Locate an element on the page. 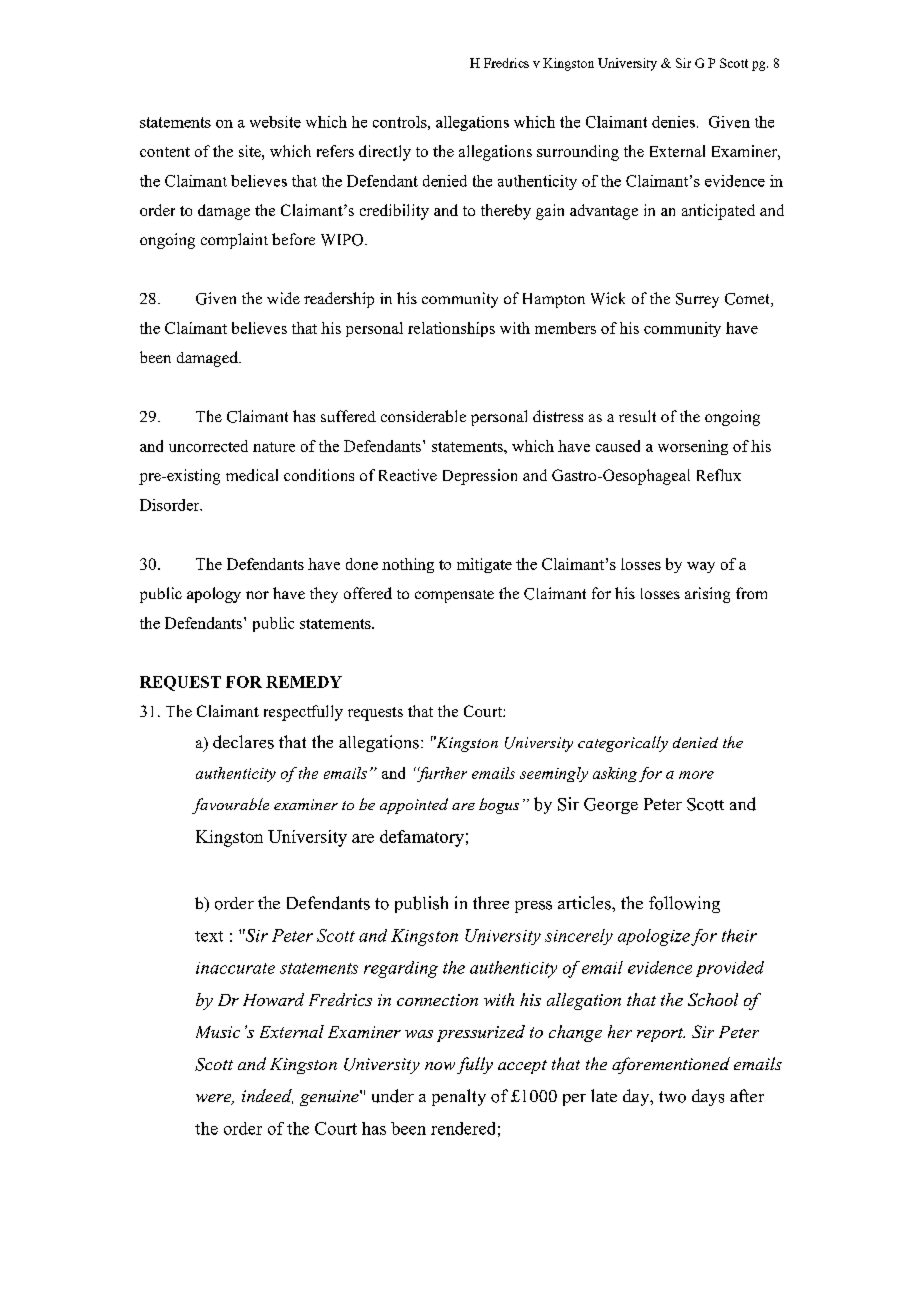 This page has width=924, height=1308. arising is located at coordinates (707, 595).
